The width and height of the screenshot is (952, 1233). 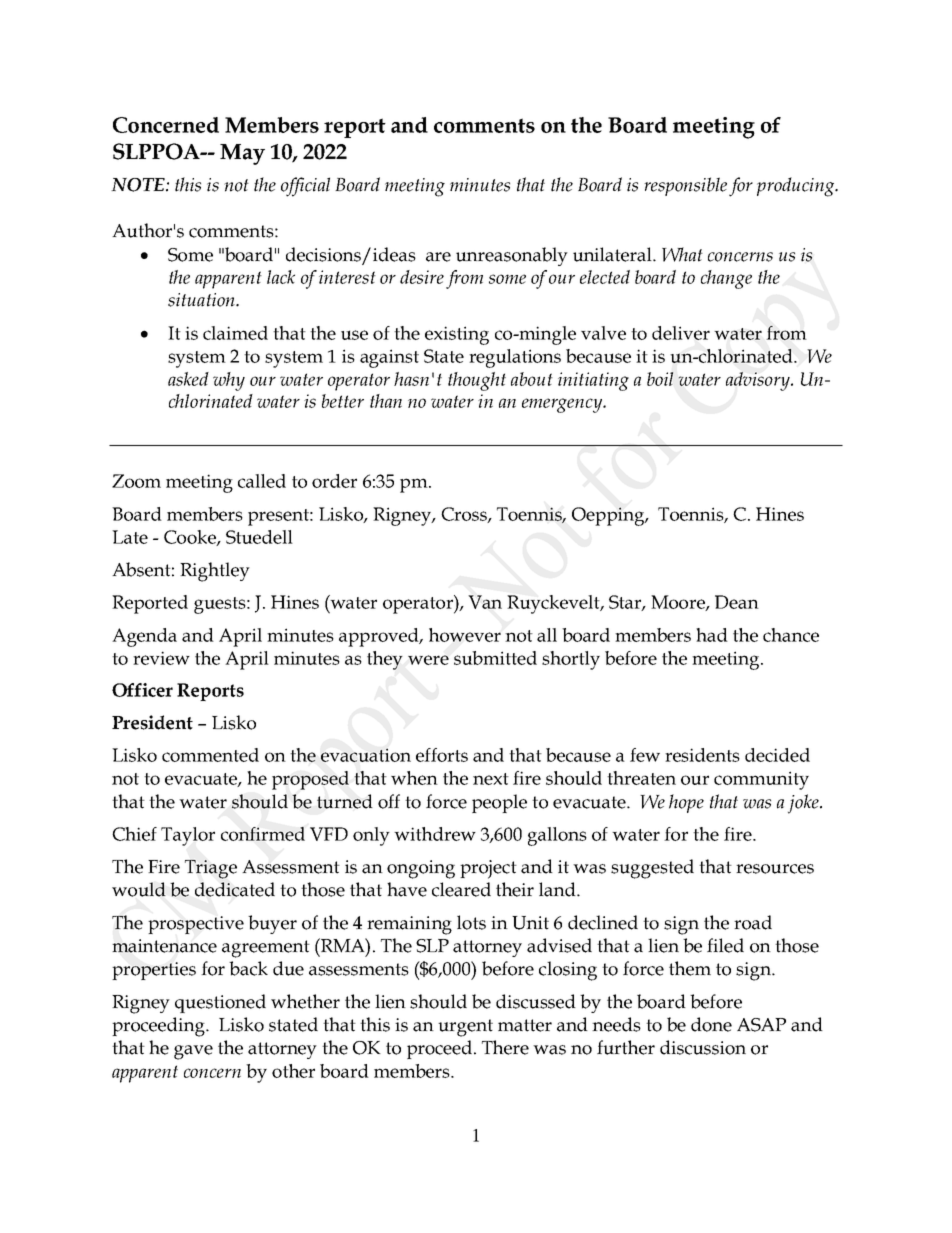 I want to click on had, so click(x=712, y=635).
